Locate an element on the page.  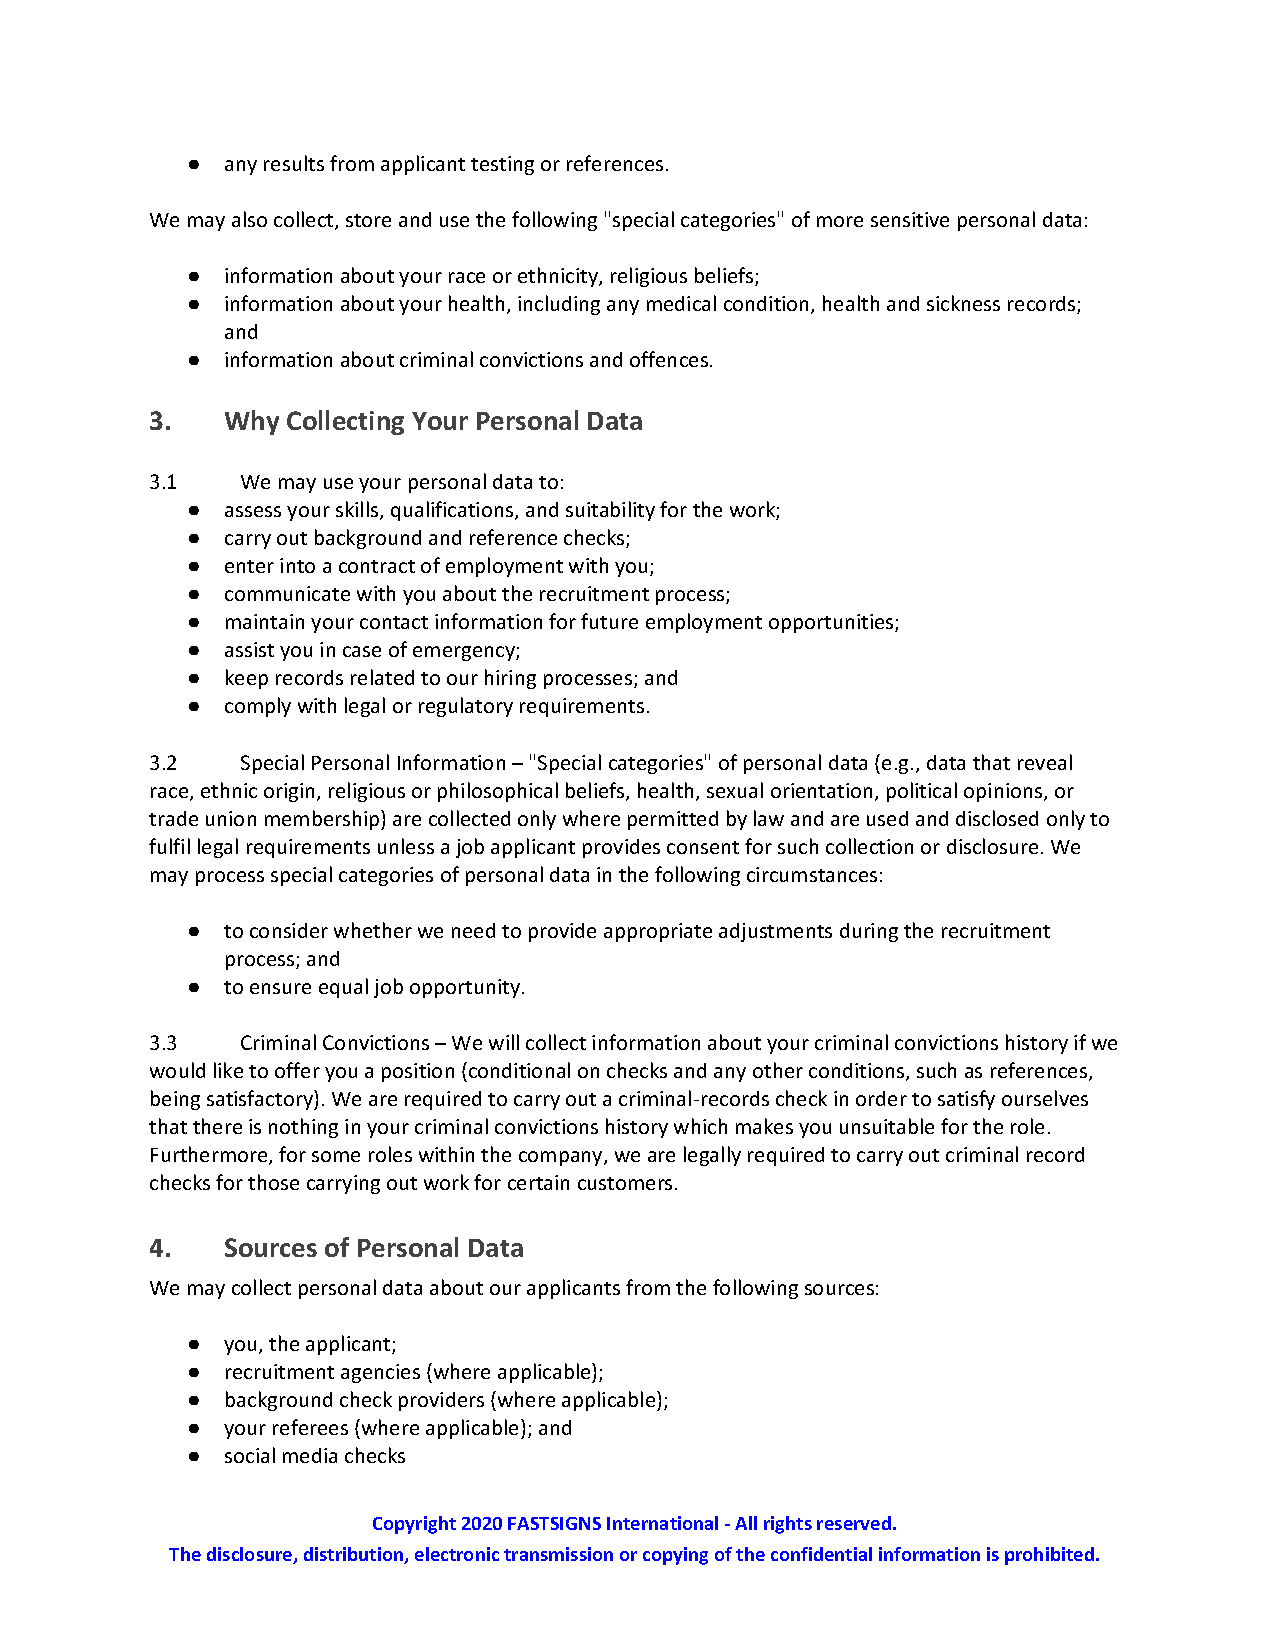
appropriate is located at coordinates (658, 932).
